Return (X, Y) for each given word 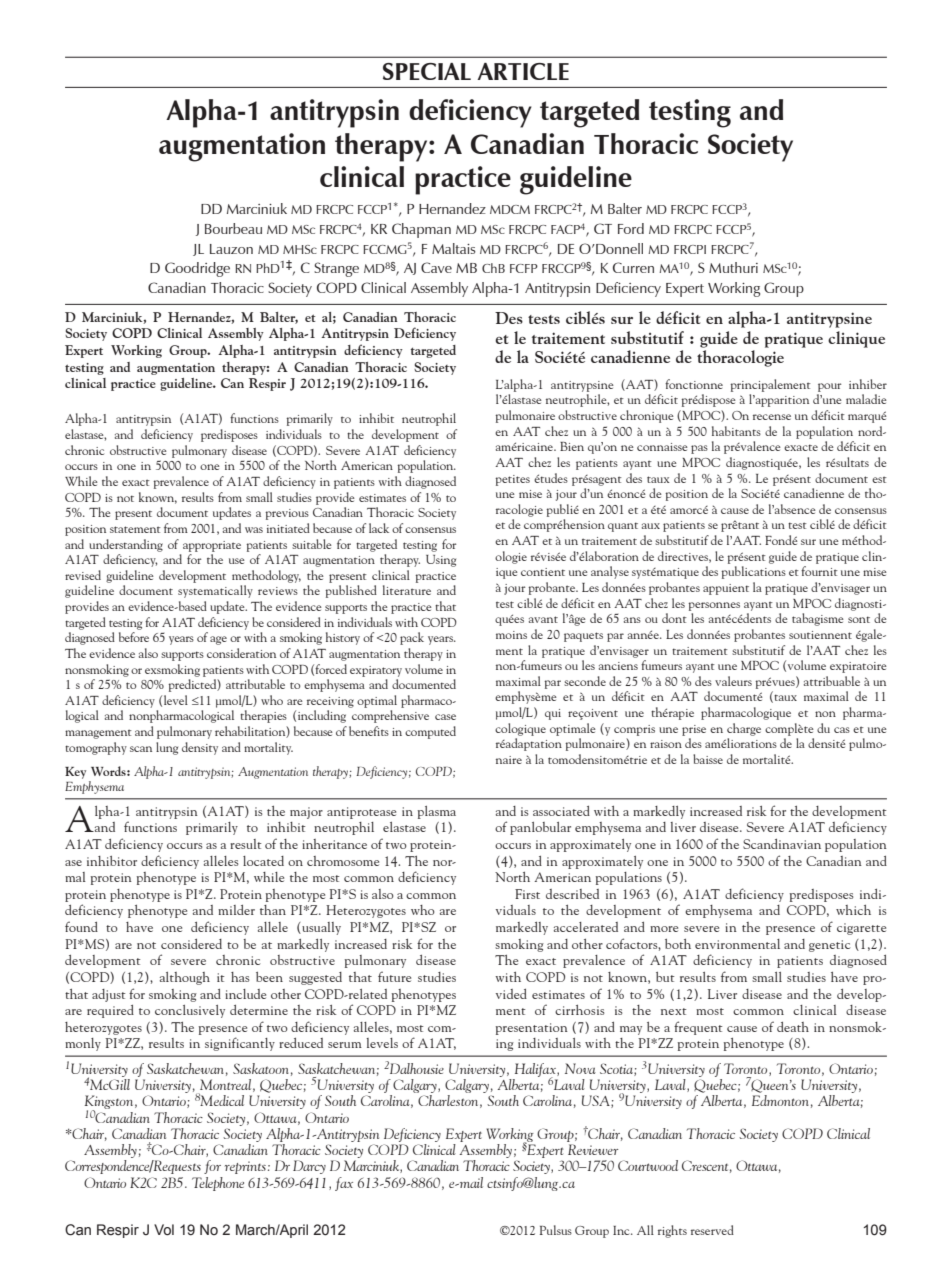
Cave (436, 267)
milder (236, 910)
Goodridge (197, 269)
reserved (712, 1230)
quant (623, 527)
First (527, 894)
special (427, 71)
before (134, 637)
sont (859, 619)
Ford (631, 228)
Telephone (218, 1184)
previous (287, 514)
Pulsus (556, 1230)
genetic (830, 946)
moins (511, 635)
